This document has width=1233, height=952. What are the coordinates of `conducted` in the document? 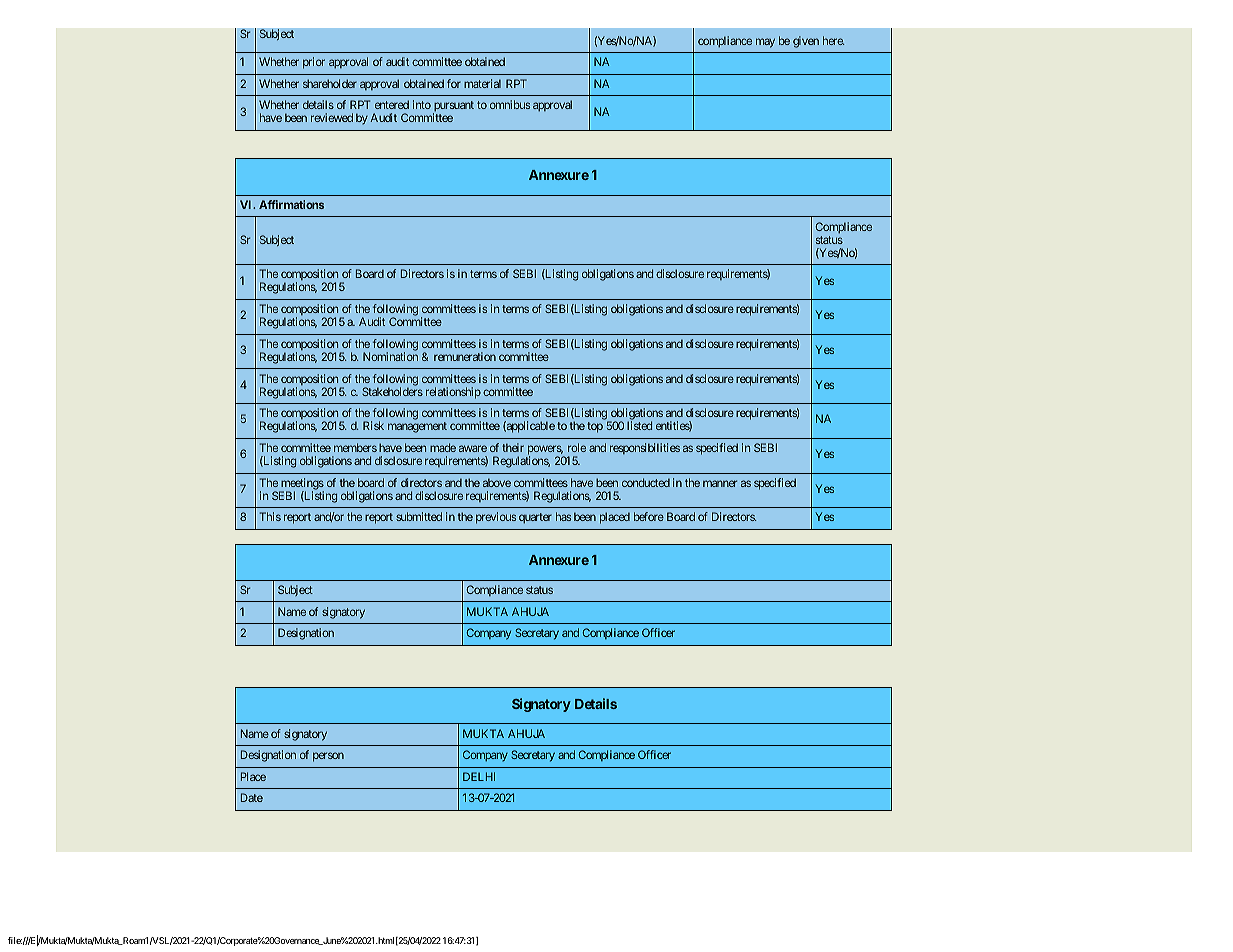 It's located at (646, 482).
